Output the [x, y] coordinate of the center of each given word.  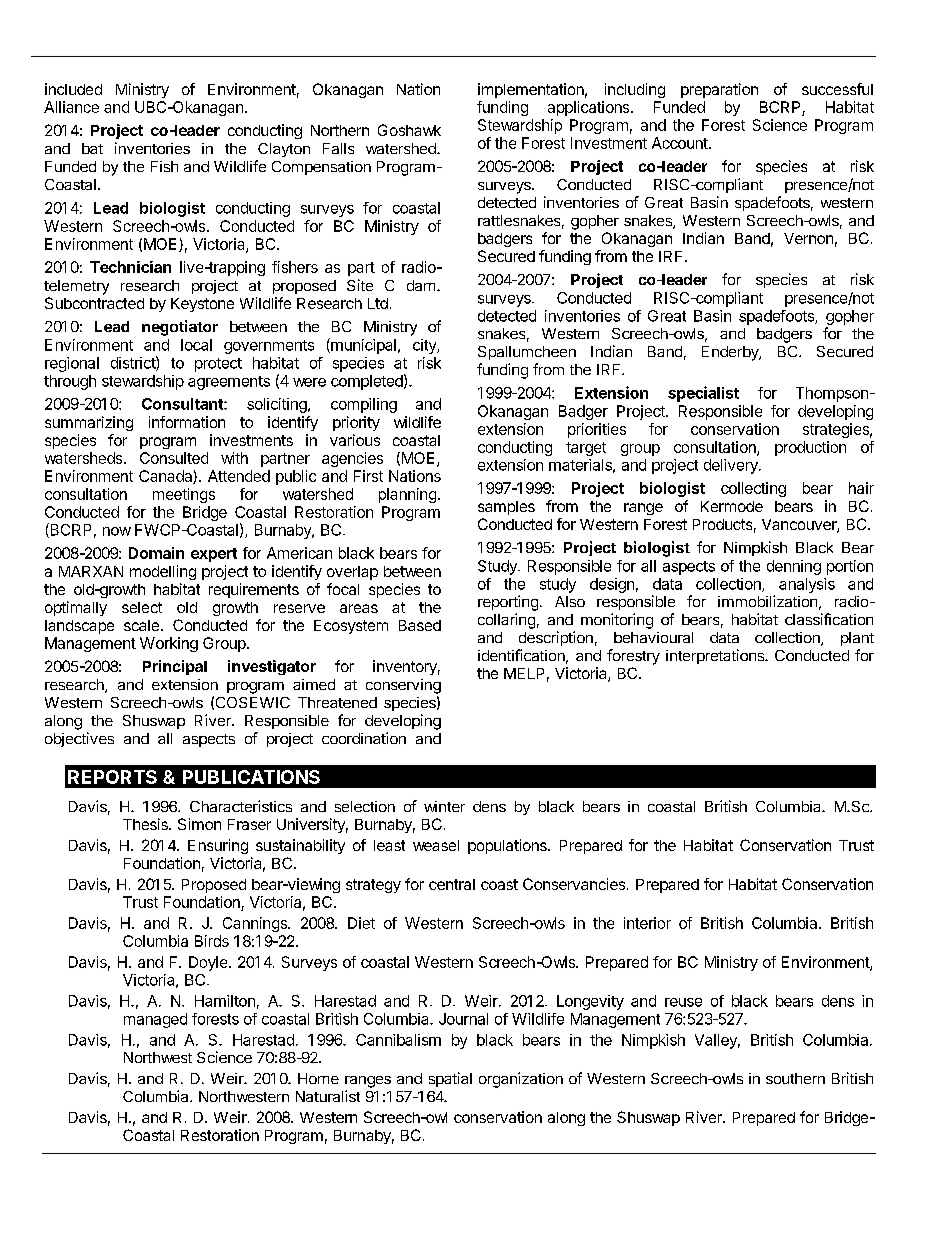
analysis [807, 585]
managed [155, 1020]
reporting [508, 603]
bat [92, 148]
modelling [163, 572]
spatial [450, 1079]
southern [795, 1078]
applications [590, 108]
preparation [719, 90]
